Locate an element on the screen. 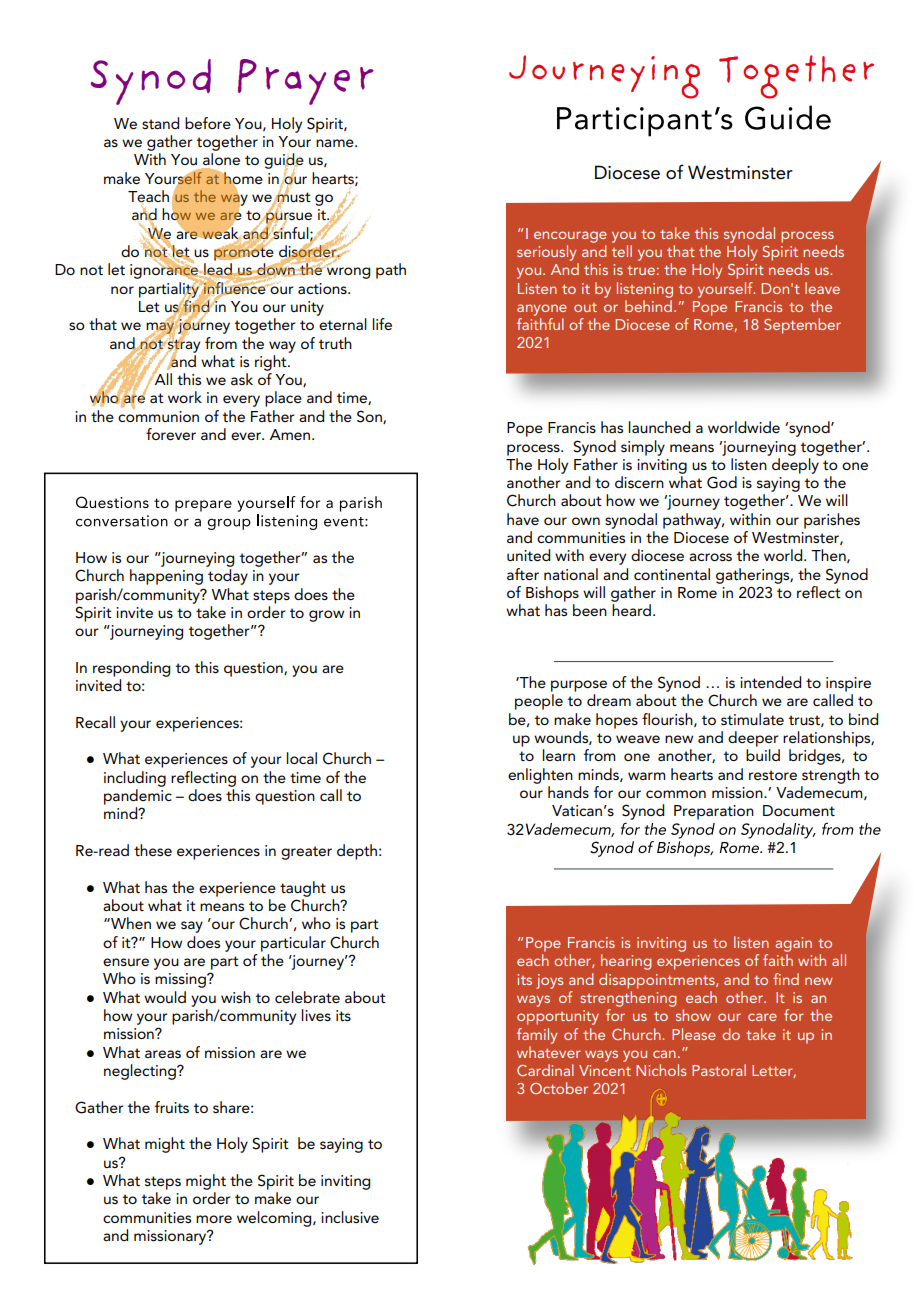 This screenshot has height=1308, width=924. before is located at coordinates (208, 123).
